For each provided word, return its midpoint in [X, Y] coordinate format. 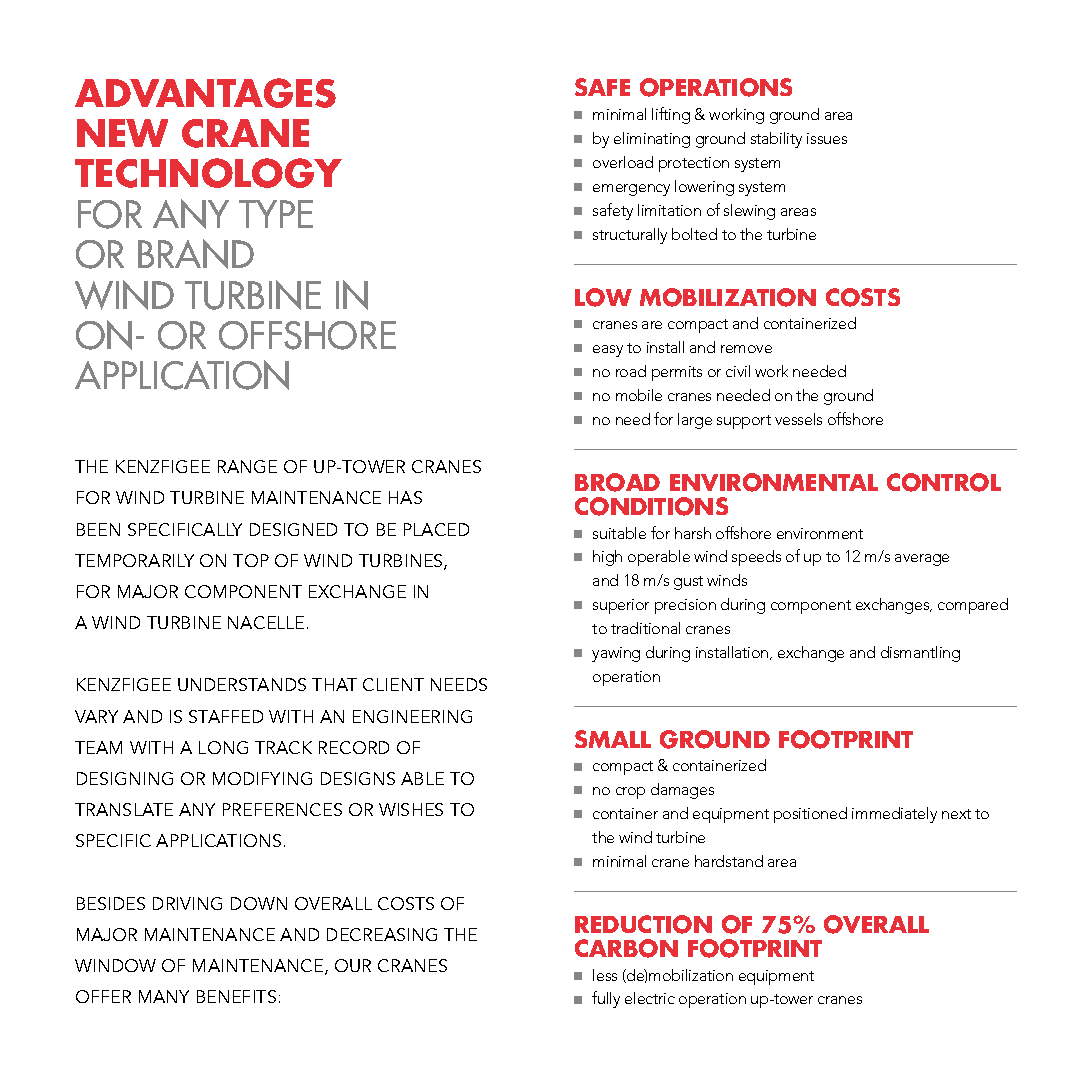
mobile [639, 395]
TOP [251, 560]
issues [827, 138]
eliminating [652, 140]
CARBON [626, 948]
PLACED [436, 529]
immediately [894, 815]
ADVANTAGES [205, 93]
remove [746, 349]
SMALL [613, 739]
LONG [223, 747]
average [922, 560]
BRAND [196, 254]
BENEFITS [236, 996]
